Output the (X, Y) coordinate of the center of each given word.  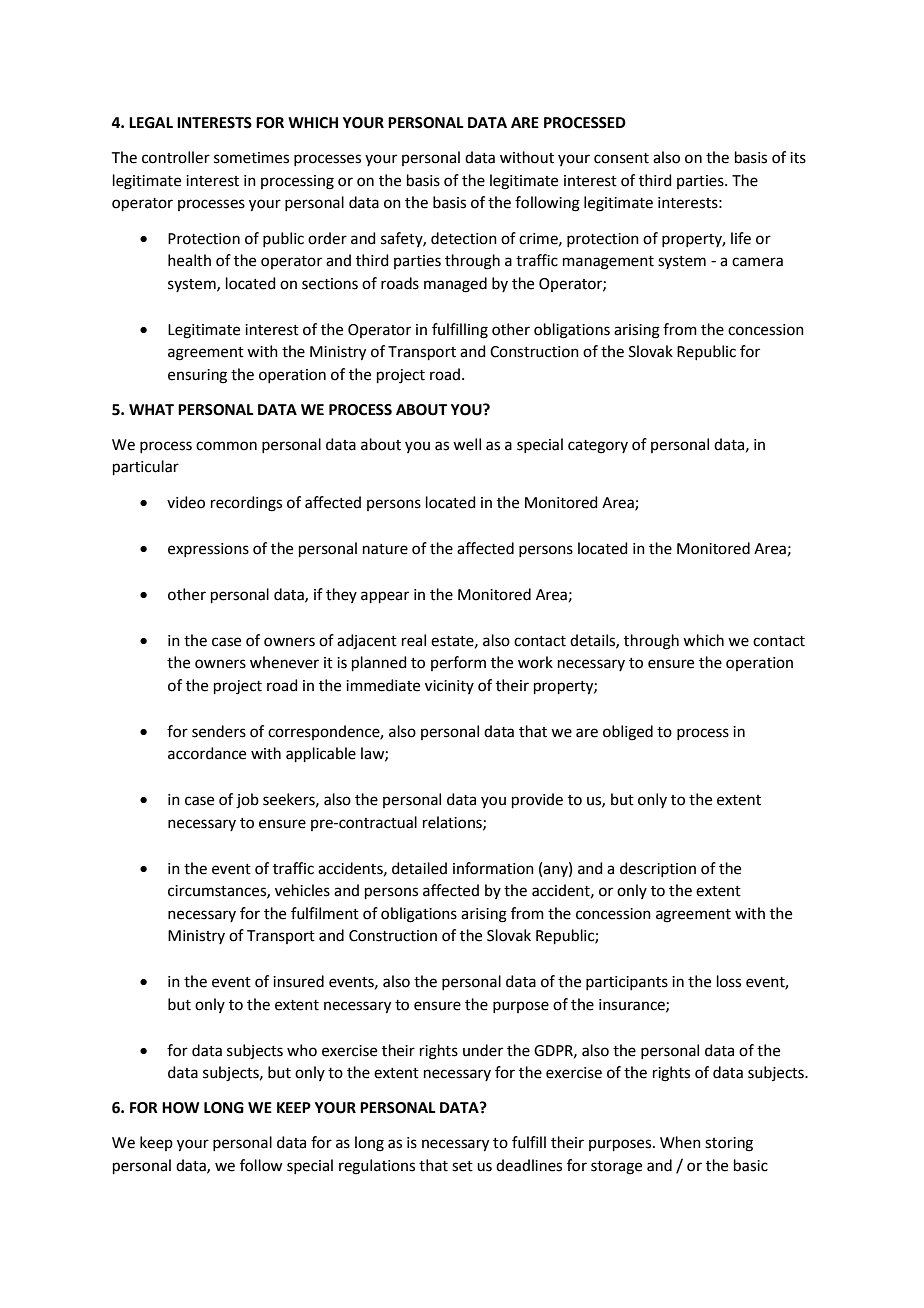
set (462, 1166)
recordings (246, 504)
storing (729, 1144)
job (247, 801)
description (658, 869)
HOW (180, 1108)
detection (464, 238)
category (598, 447)
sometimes (251, 158)
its (798, 158)
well (467, 444)
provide (537, 800)
